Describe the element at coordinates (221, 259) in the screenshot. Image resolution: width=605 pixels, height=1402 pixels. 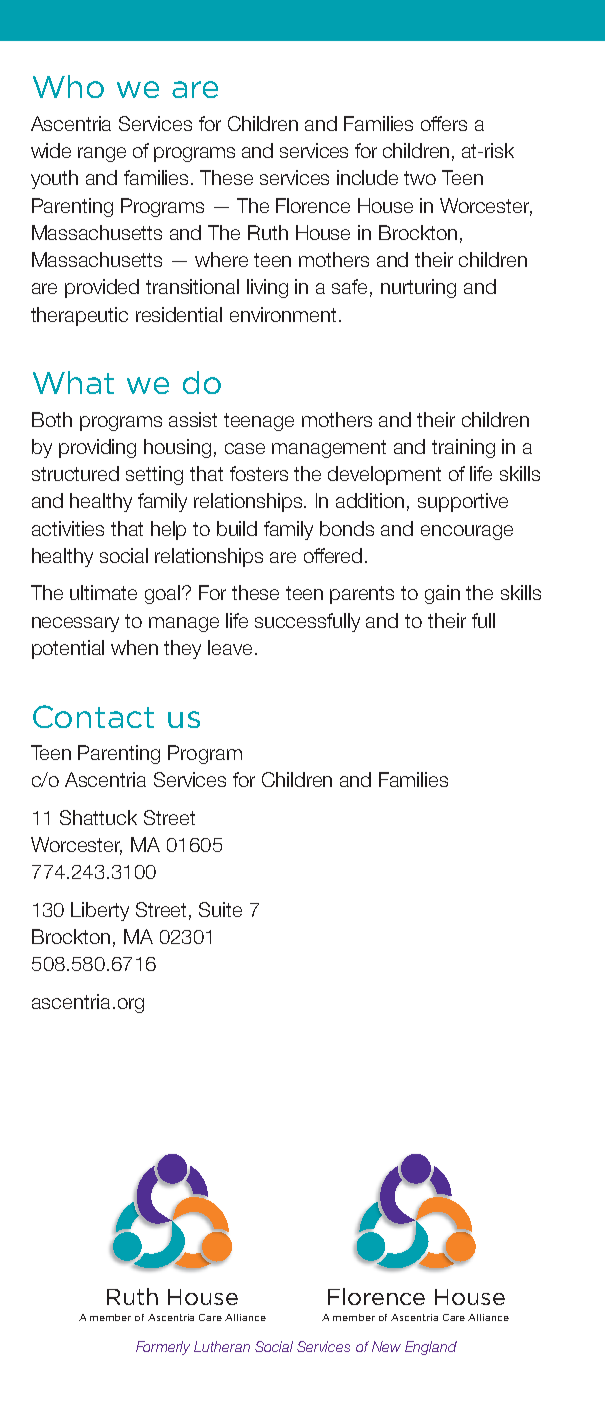
I see `where` at that location.
